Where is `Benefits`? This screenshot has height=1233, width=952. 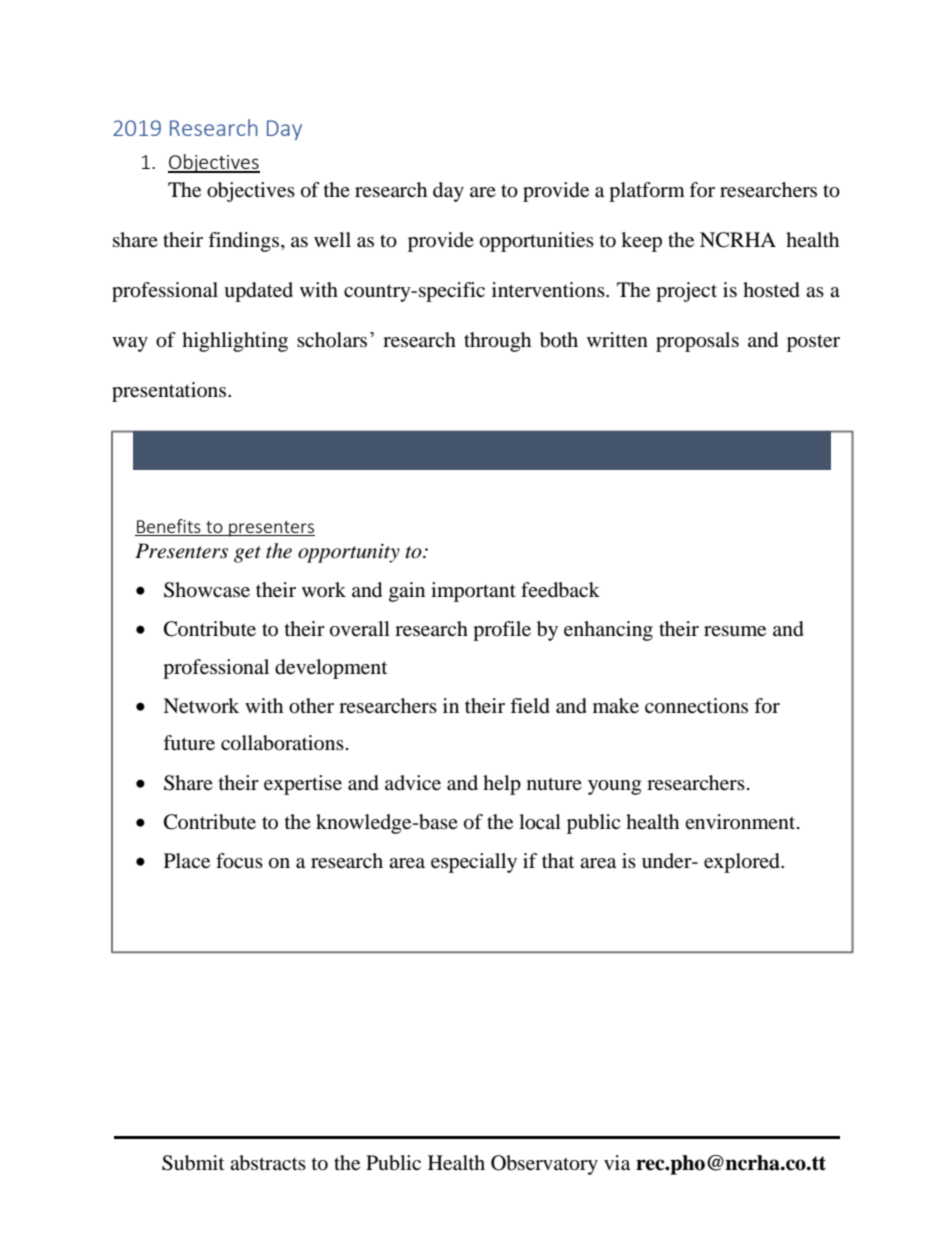 Benefits is located at coordinates (169, 526).
